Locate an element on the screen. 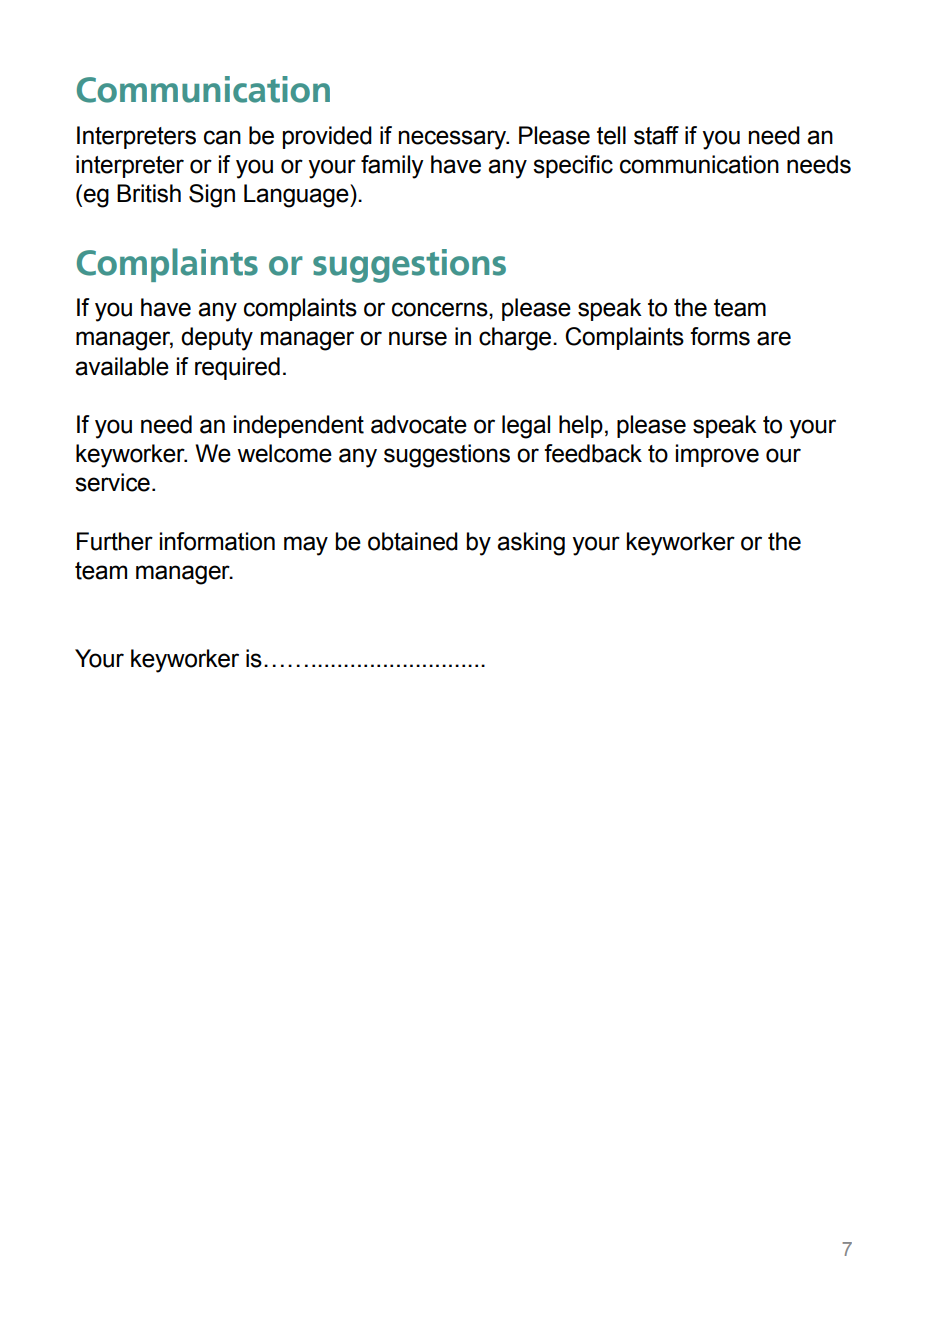 The height and width of the screenshot is (1317, 928). advocate is located at coordinates (419, 424).
